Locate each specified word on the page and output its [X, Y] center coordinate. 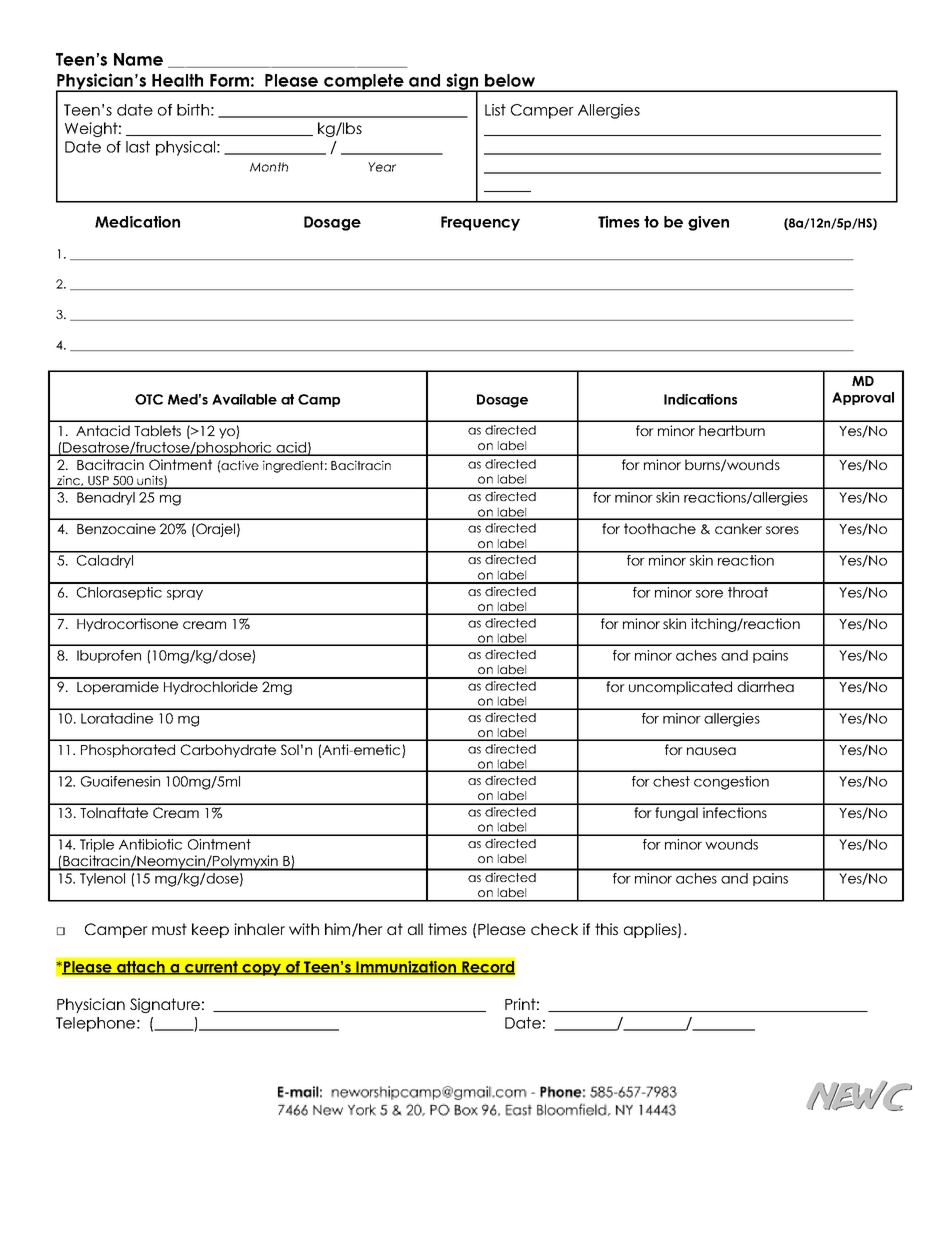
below [510, 80]
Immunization [406, 967]
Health [177, 80]
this [606, 929]
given [708, 223]
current [211, 967]
